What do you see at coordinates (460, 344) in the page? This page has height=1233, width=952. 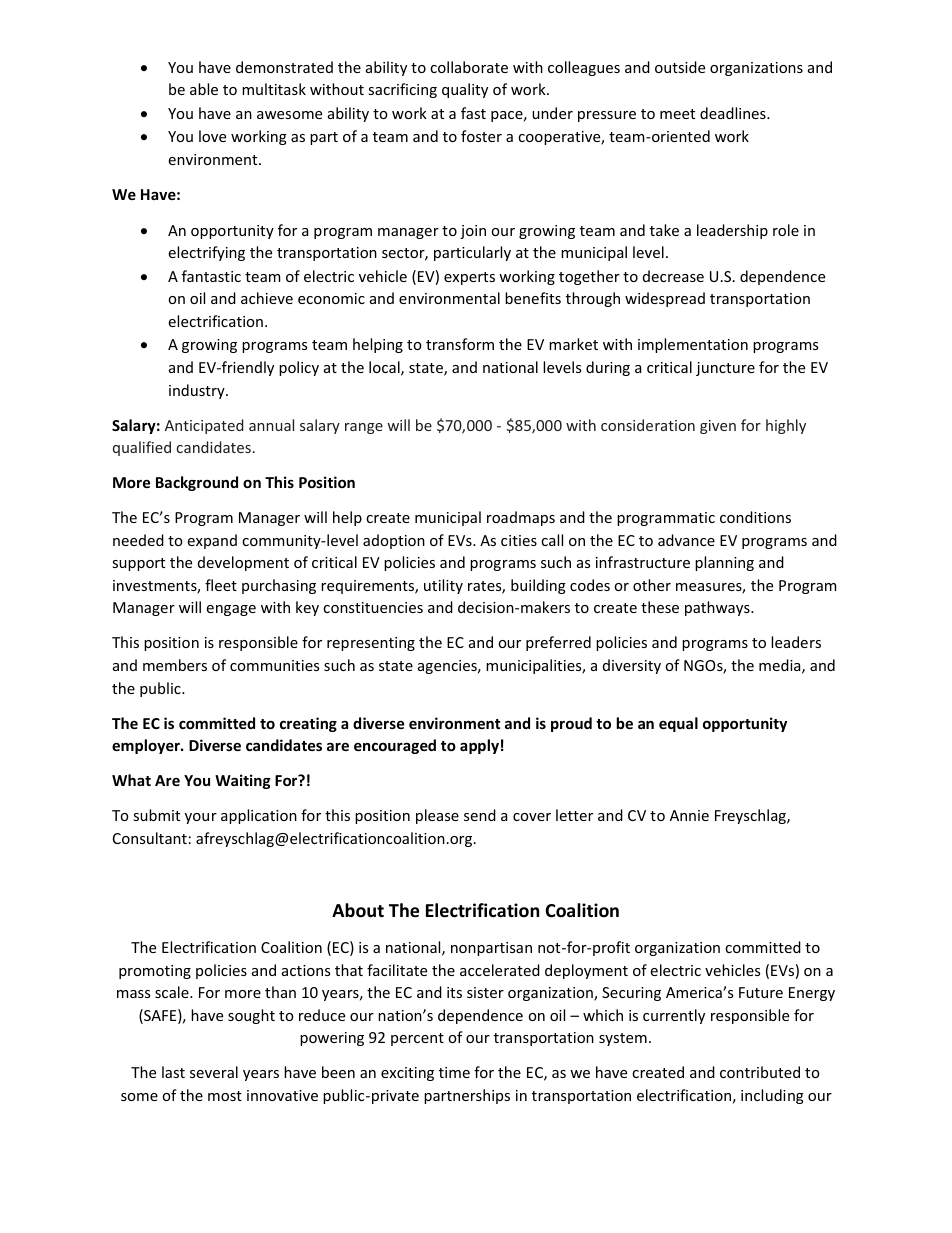 I see `transform` at bounding box center [460, 344].
